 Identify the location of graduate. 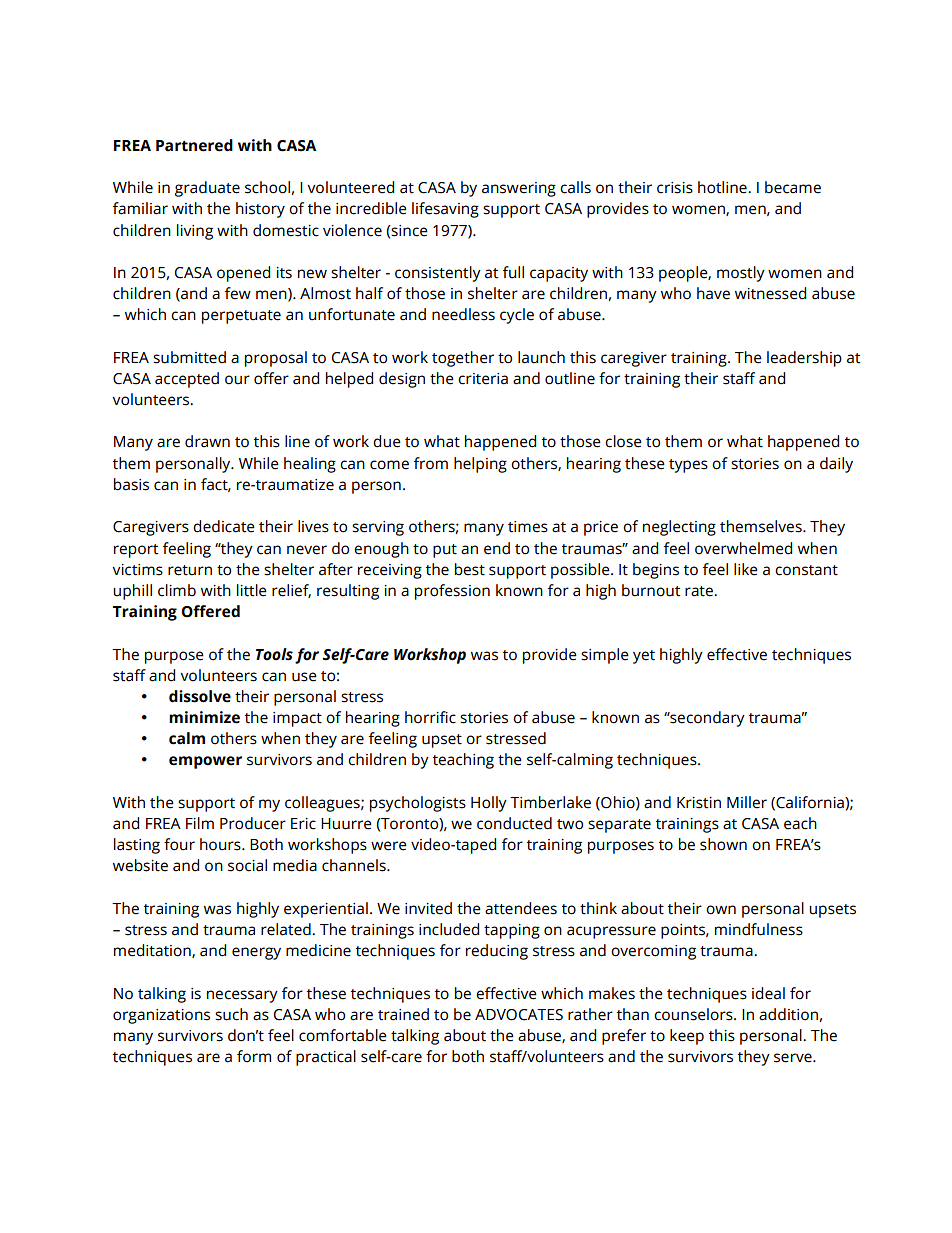
(207, 189).
